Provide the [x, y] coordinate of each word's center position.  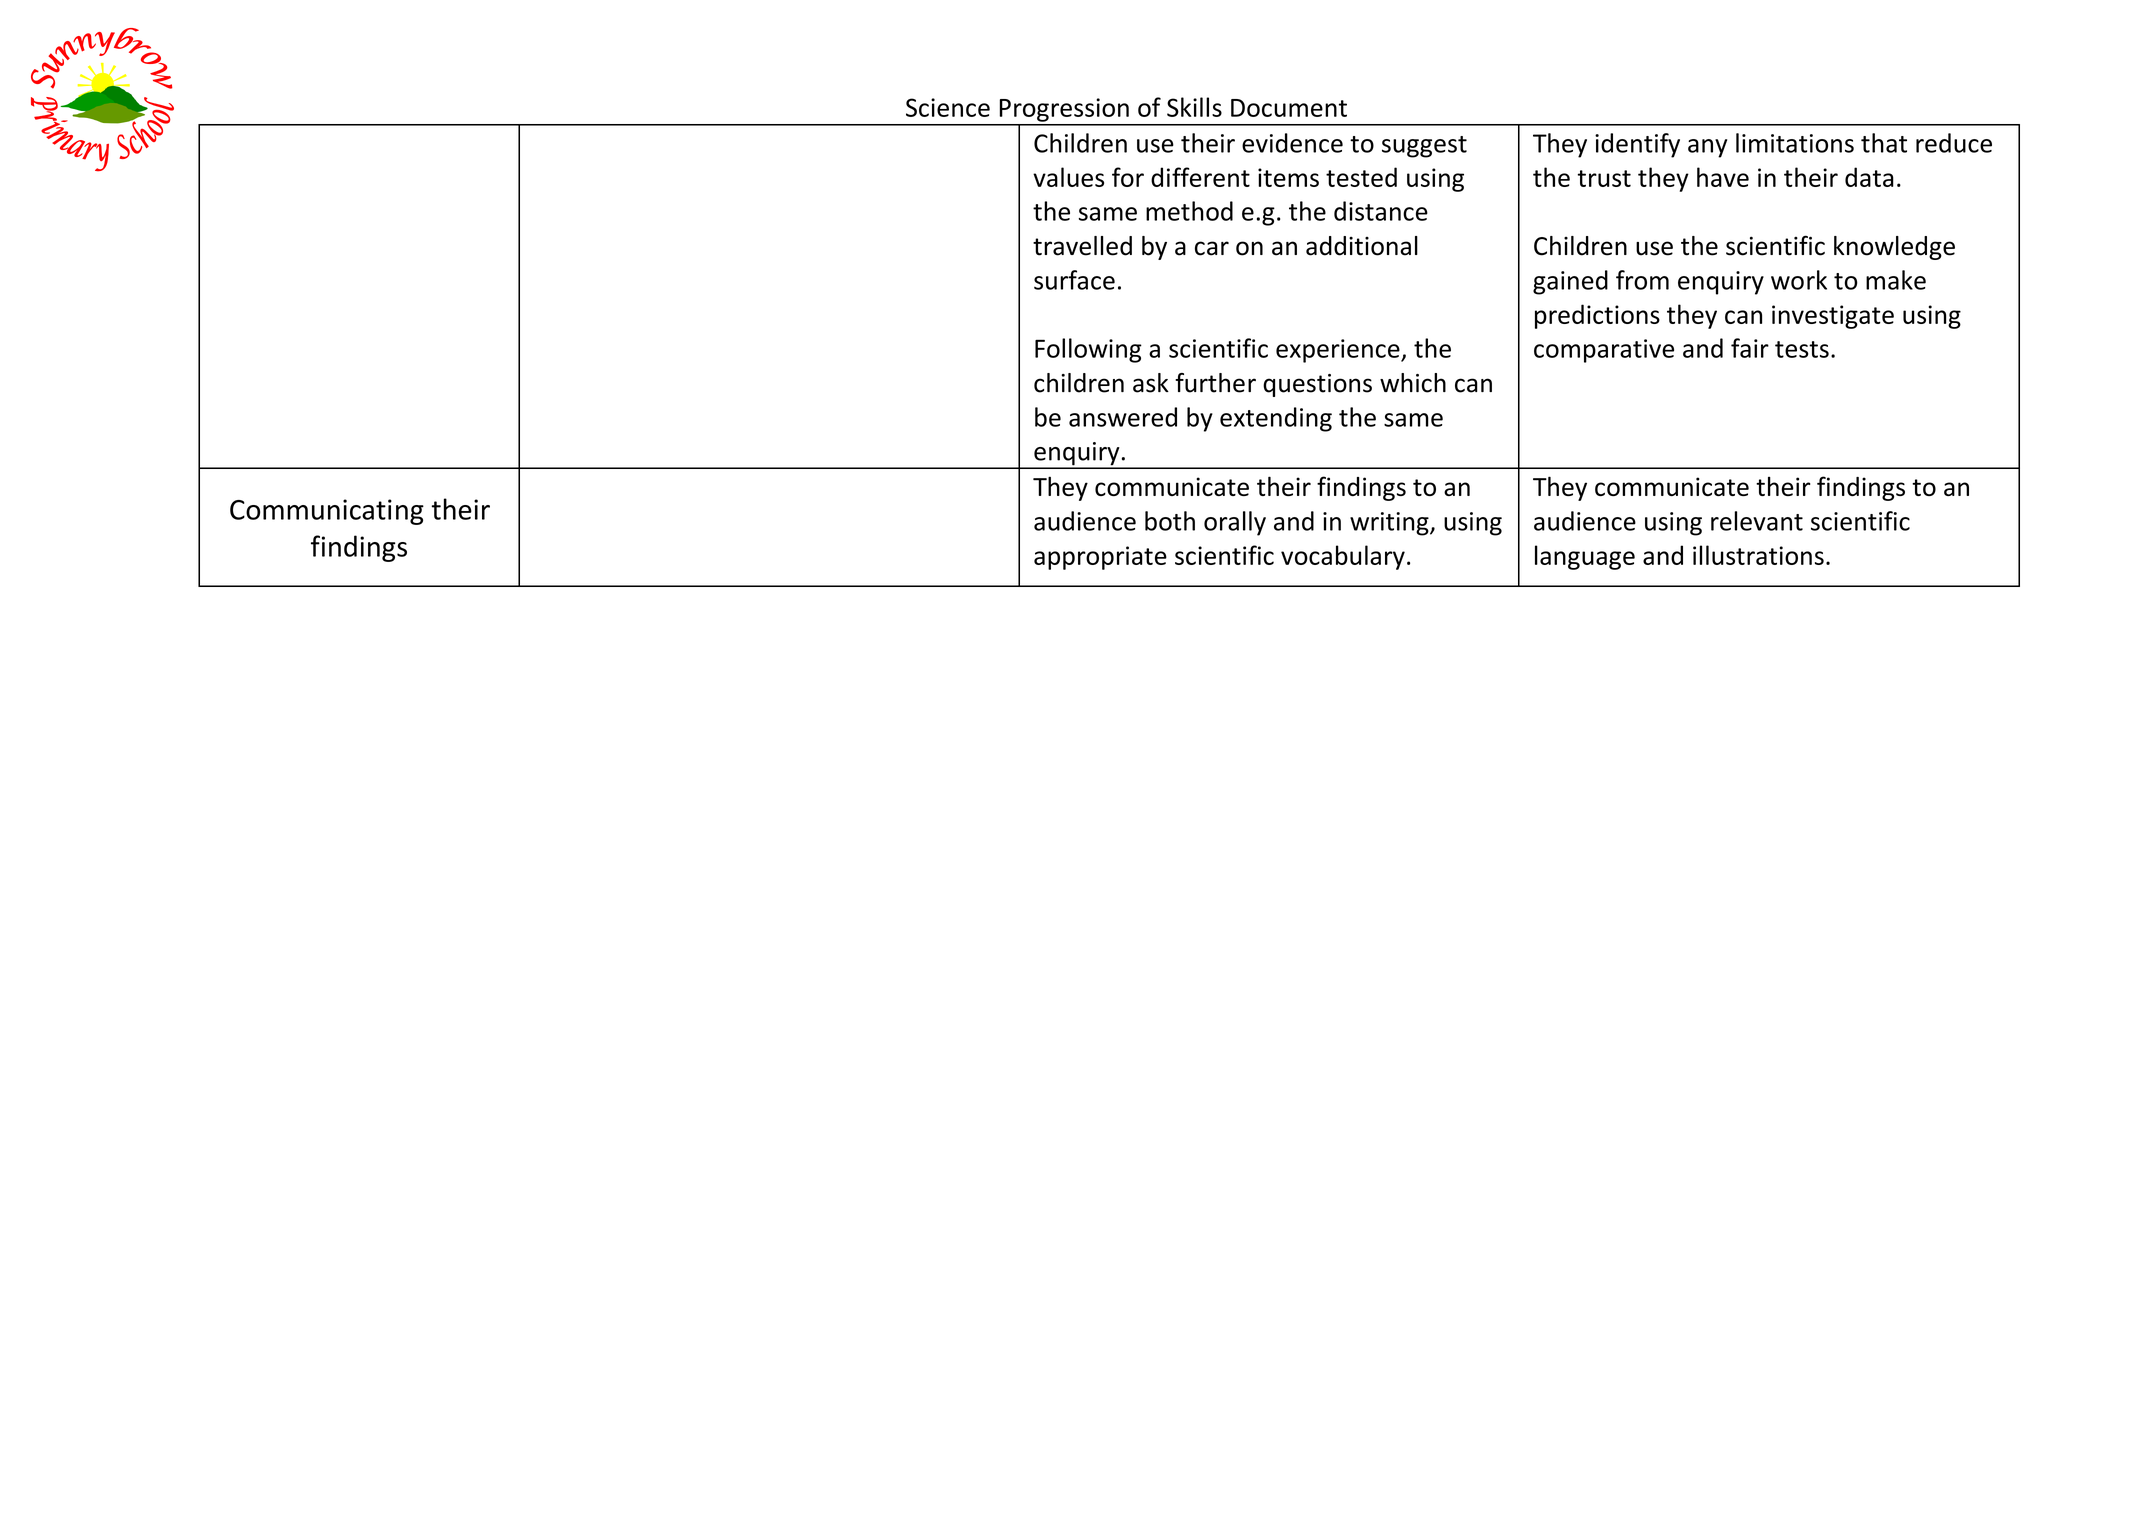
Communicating [327, 512]
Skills [1194, 107]
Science [948, 107]
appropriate [1100, 558]
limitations [1795, 143]
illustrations [1758, 555]
